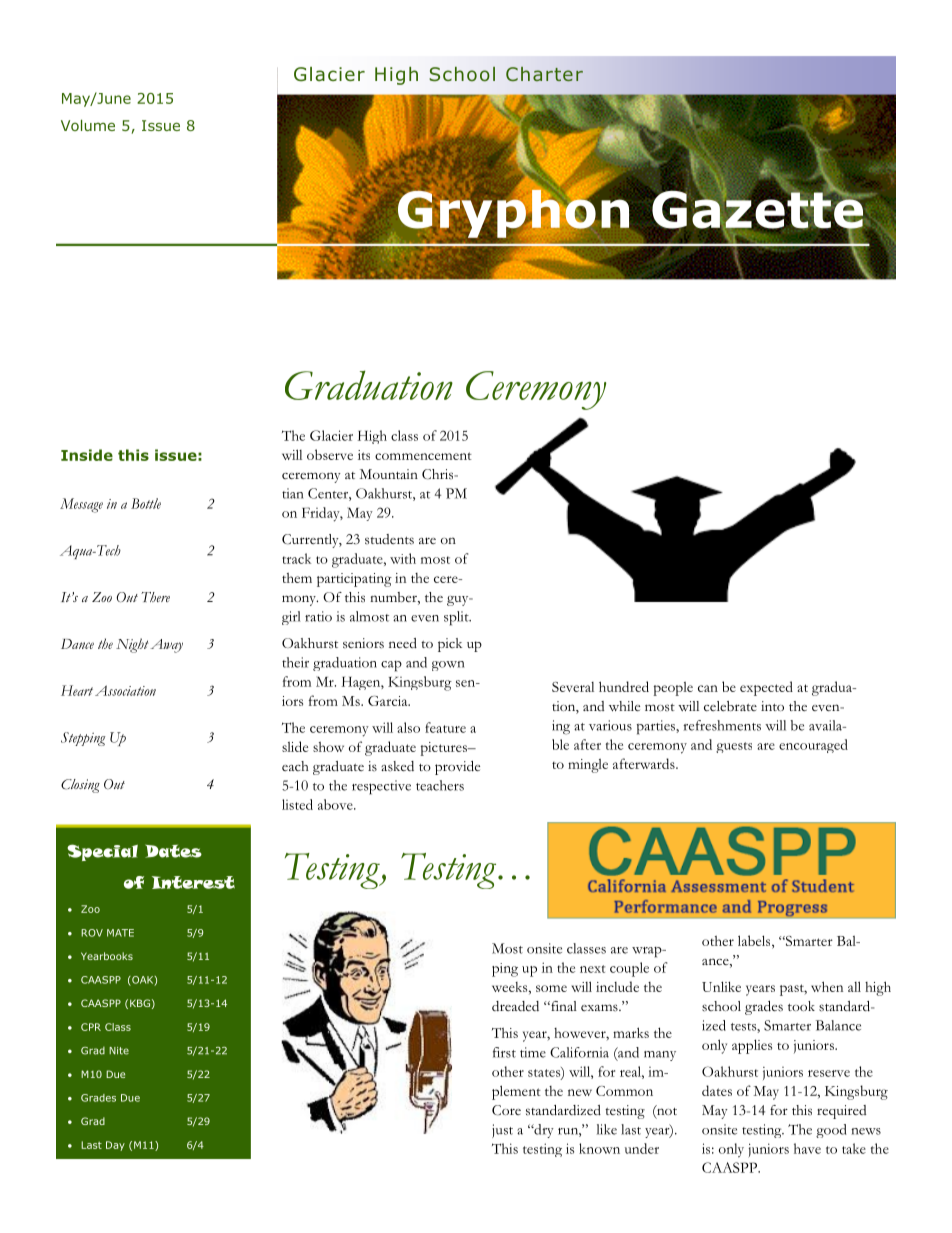 This image has height=1233, width=952. Describe the element at coordinates (88, 125) in the image. I see `Volume` at that location.
